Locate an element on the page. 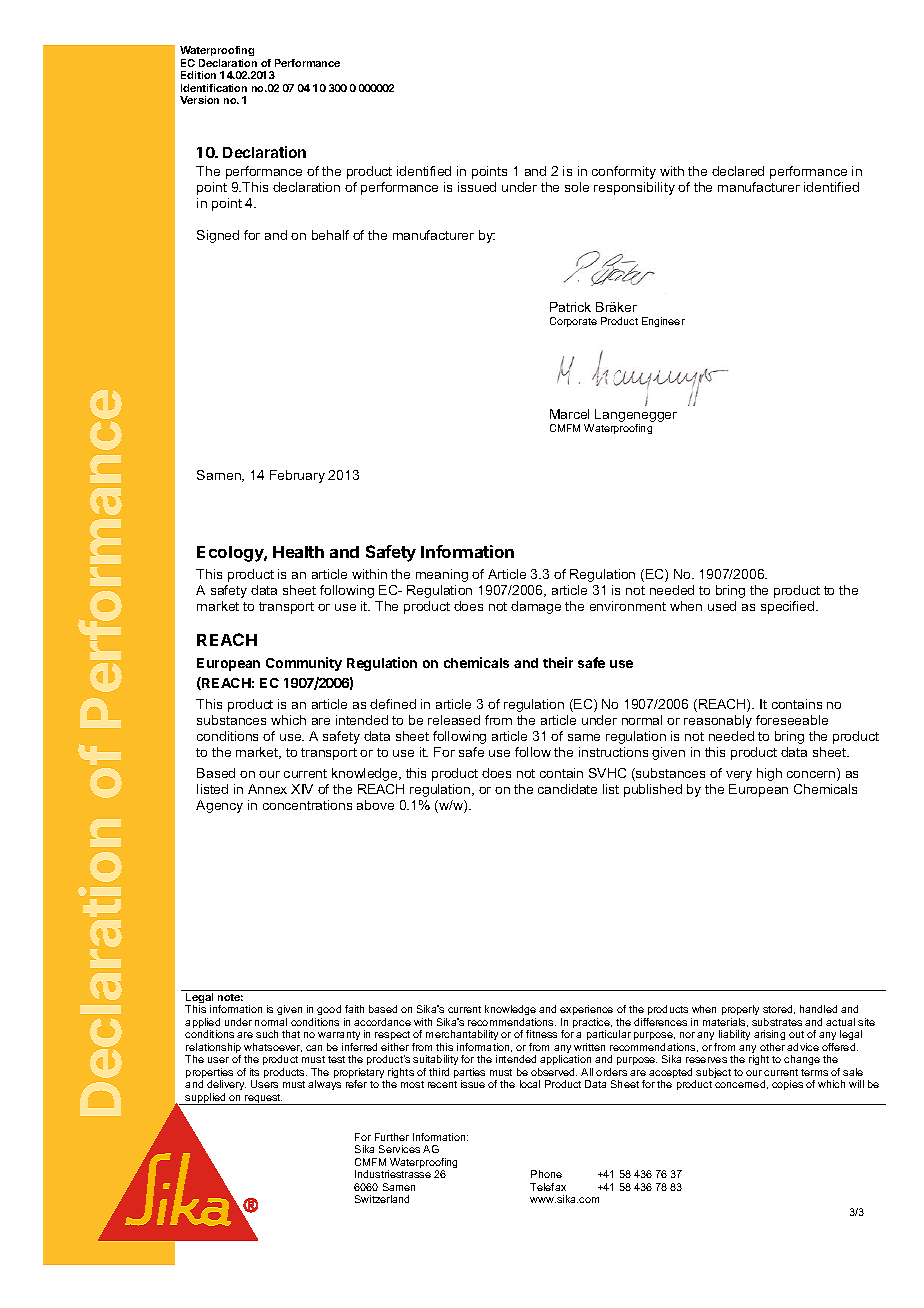 This page has height=1308, width=924. specified is located at coordinates (789, 607).
